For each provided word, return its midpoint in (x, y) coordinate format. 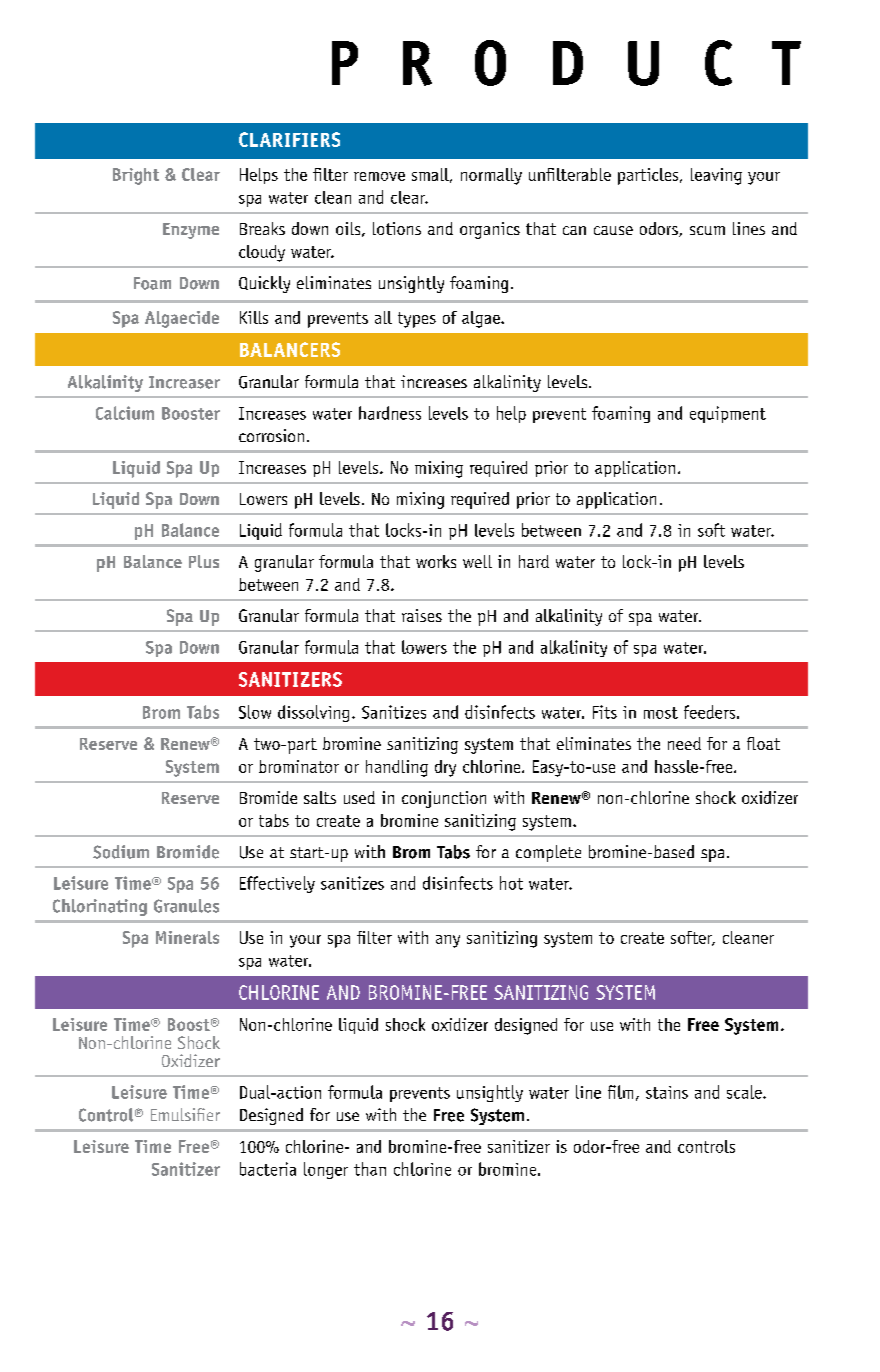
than (370, 1169)
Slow (255, 712)
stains (667, 1092)
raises (422, 615)
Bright (136, 176)
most (661, 713)
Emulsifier (185, 1114)
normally (491, 176)
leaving (716, 176)
